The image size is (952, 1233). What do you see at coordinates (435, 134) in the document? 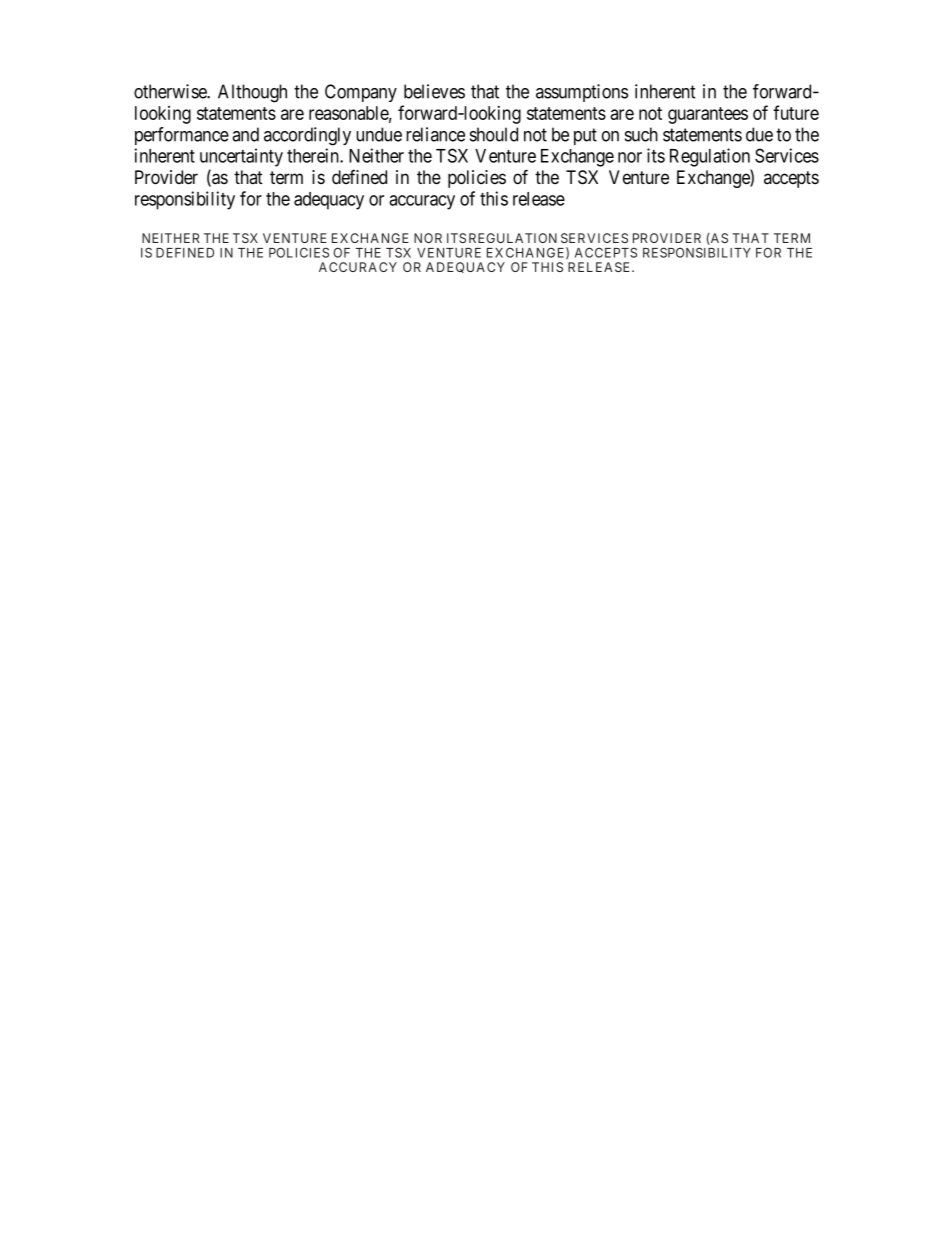
I see `reliance` at bounding box center [435, 134].
